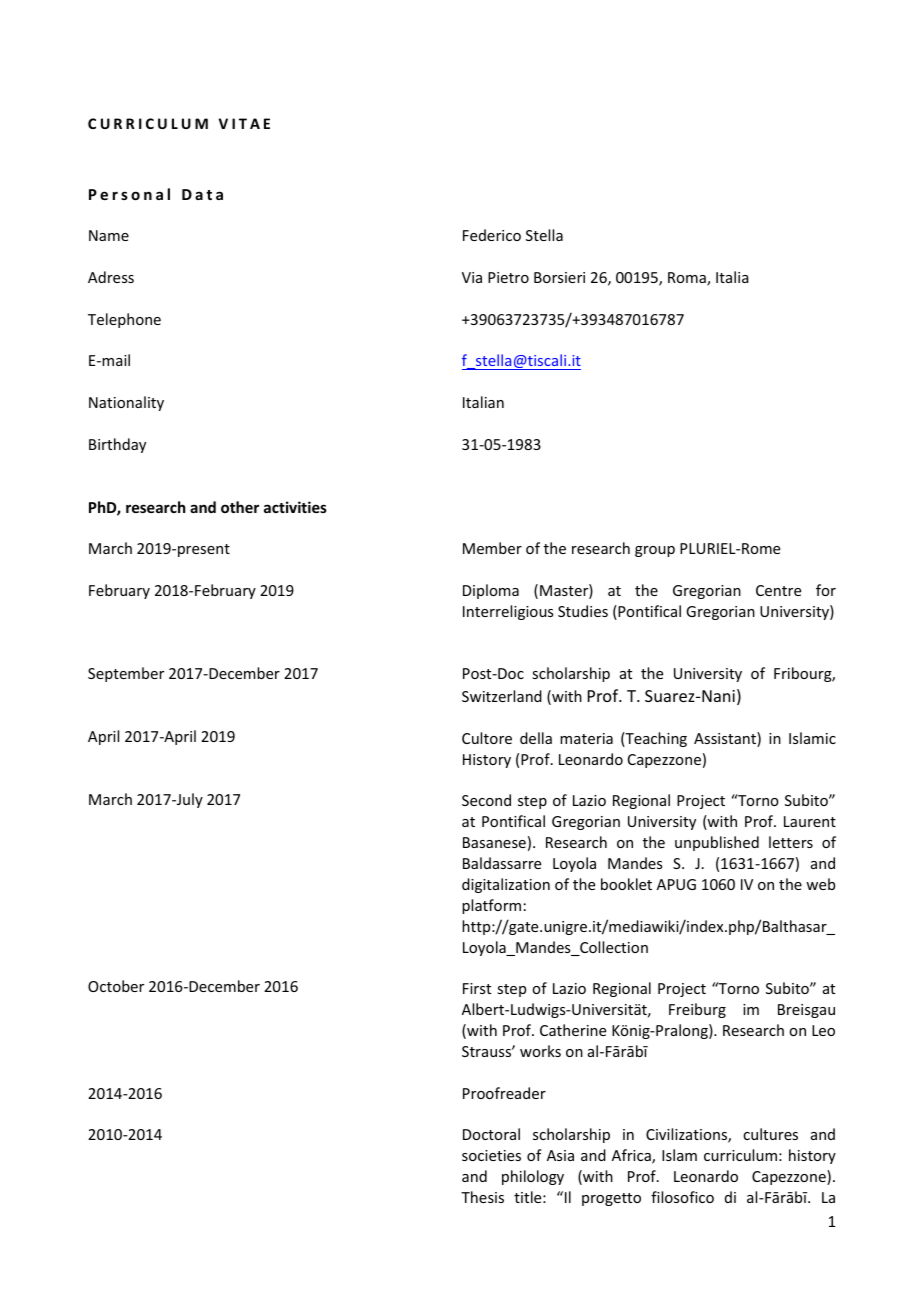 The width and height of the screenshot is (924, 1308). What do you see at coordinates (494, 842) in the screenshot?
I see `Basanese` at bounding box center [494, 842].
